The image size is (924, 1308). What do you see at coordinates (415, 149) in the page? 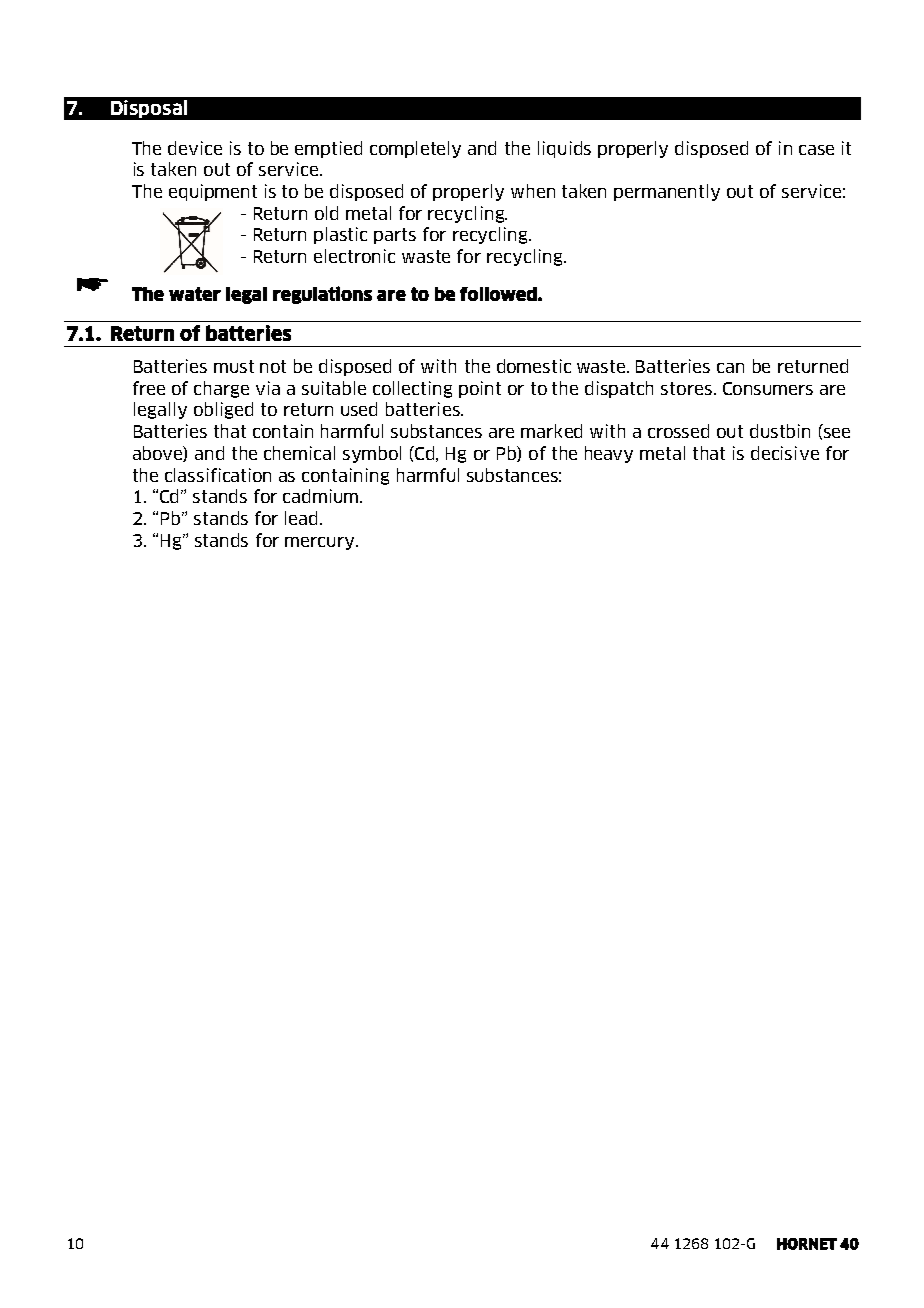
I see `completely` at bounding box center [415, 149].
